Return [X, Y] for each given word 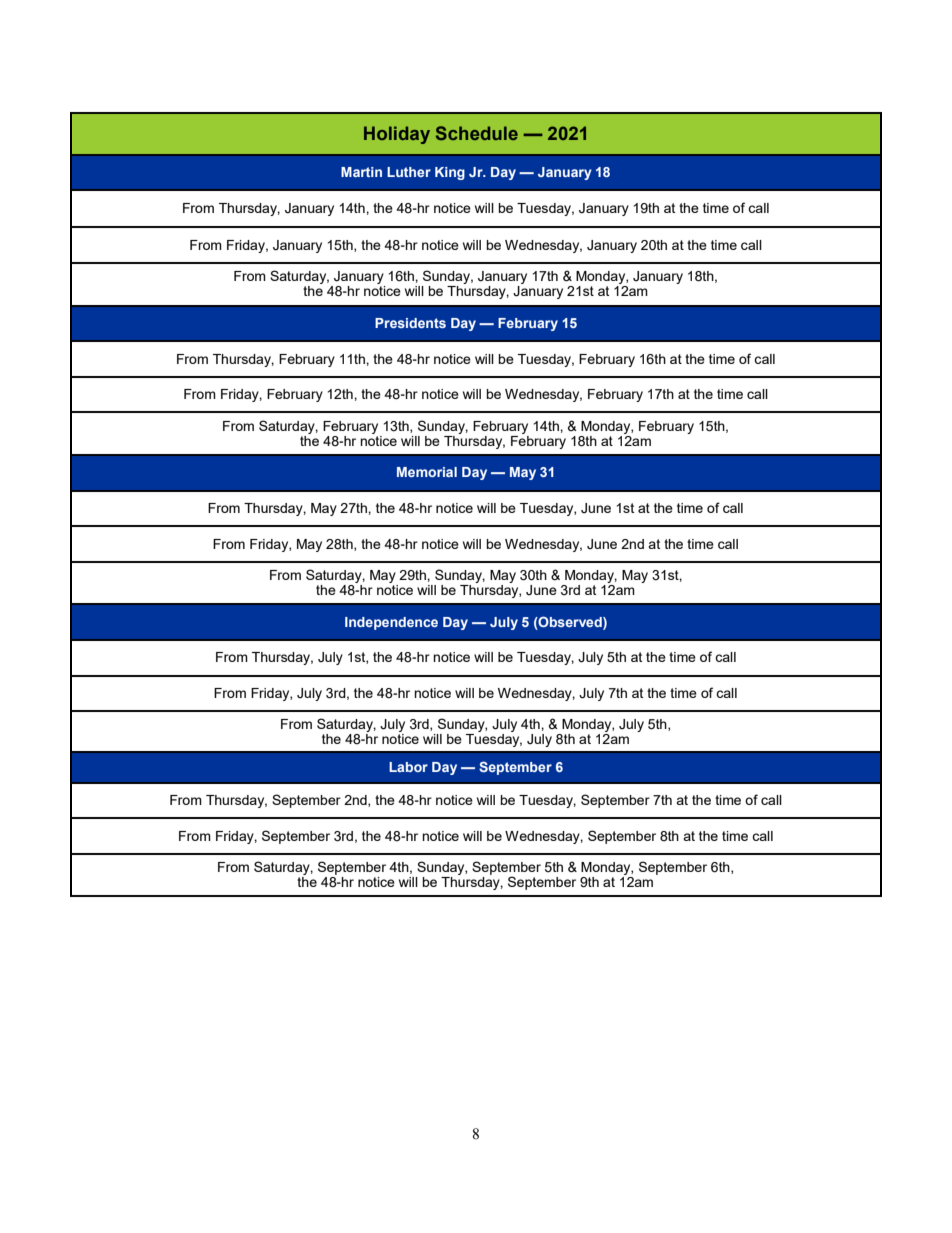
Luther [409, 172]
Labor [408, 767]
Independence [391, 623]
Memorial [427, 472]
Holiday [397, 135]
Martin [361, 172]
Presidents [410, 323]
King [450, 173]
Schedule [477, 133]
